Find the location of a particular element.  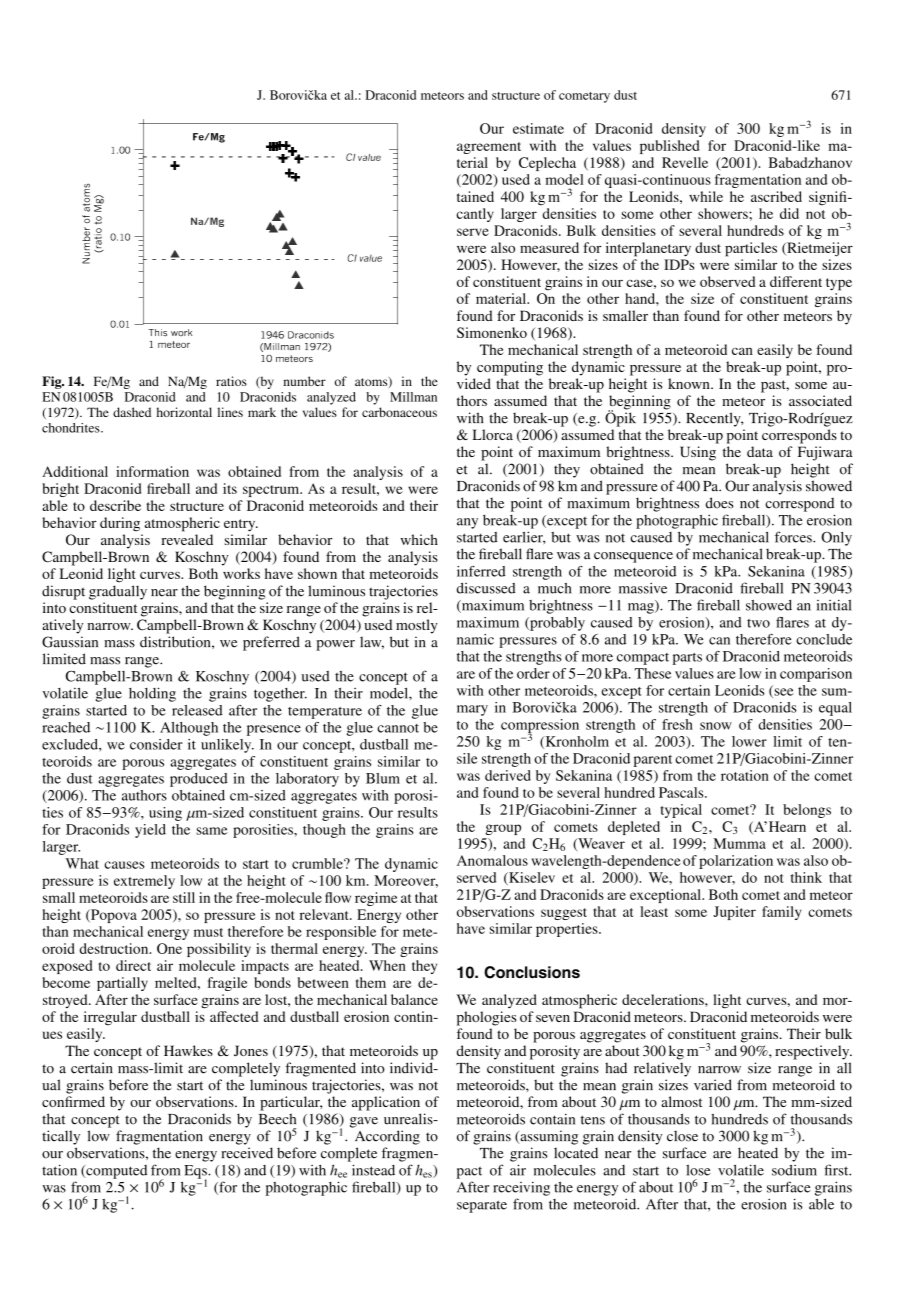

mostly is located at coordinates (417, 626).
